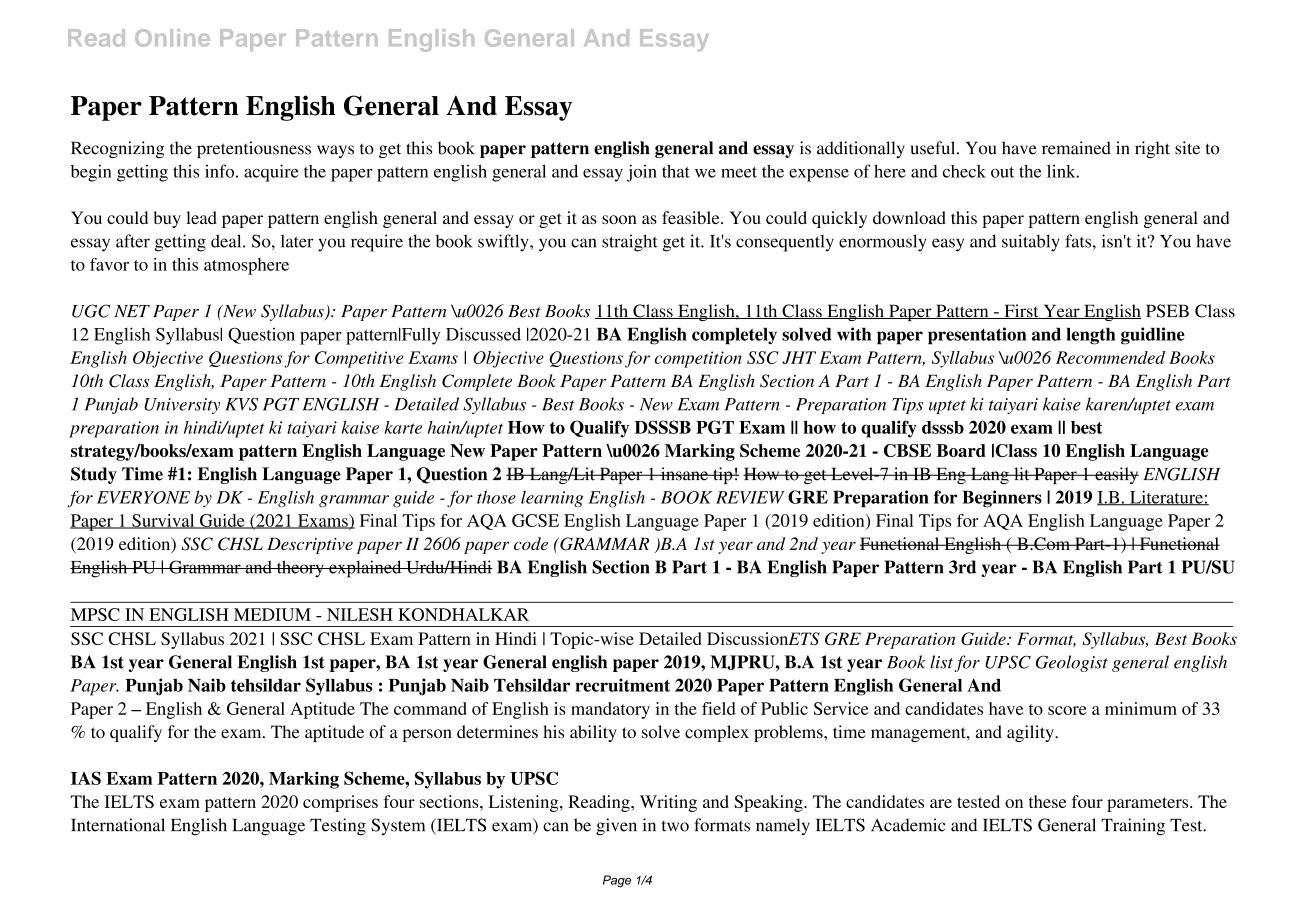 The image size is (1308, 924). I want to click on score, so click(1067, 710).
